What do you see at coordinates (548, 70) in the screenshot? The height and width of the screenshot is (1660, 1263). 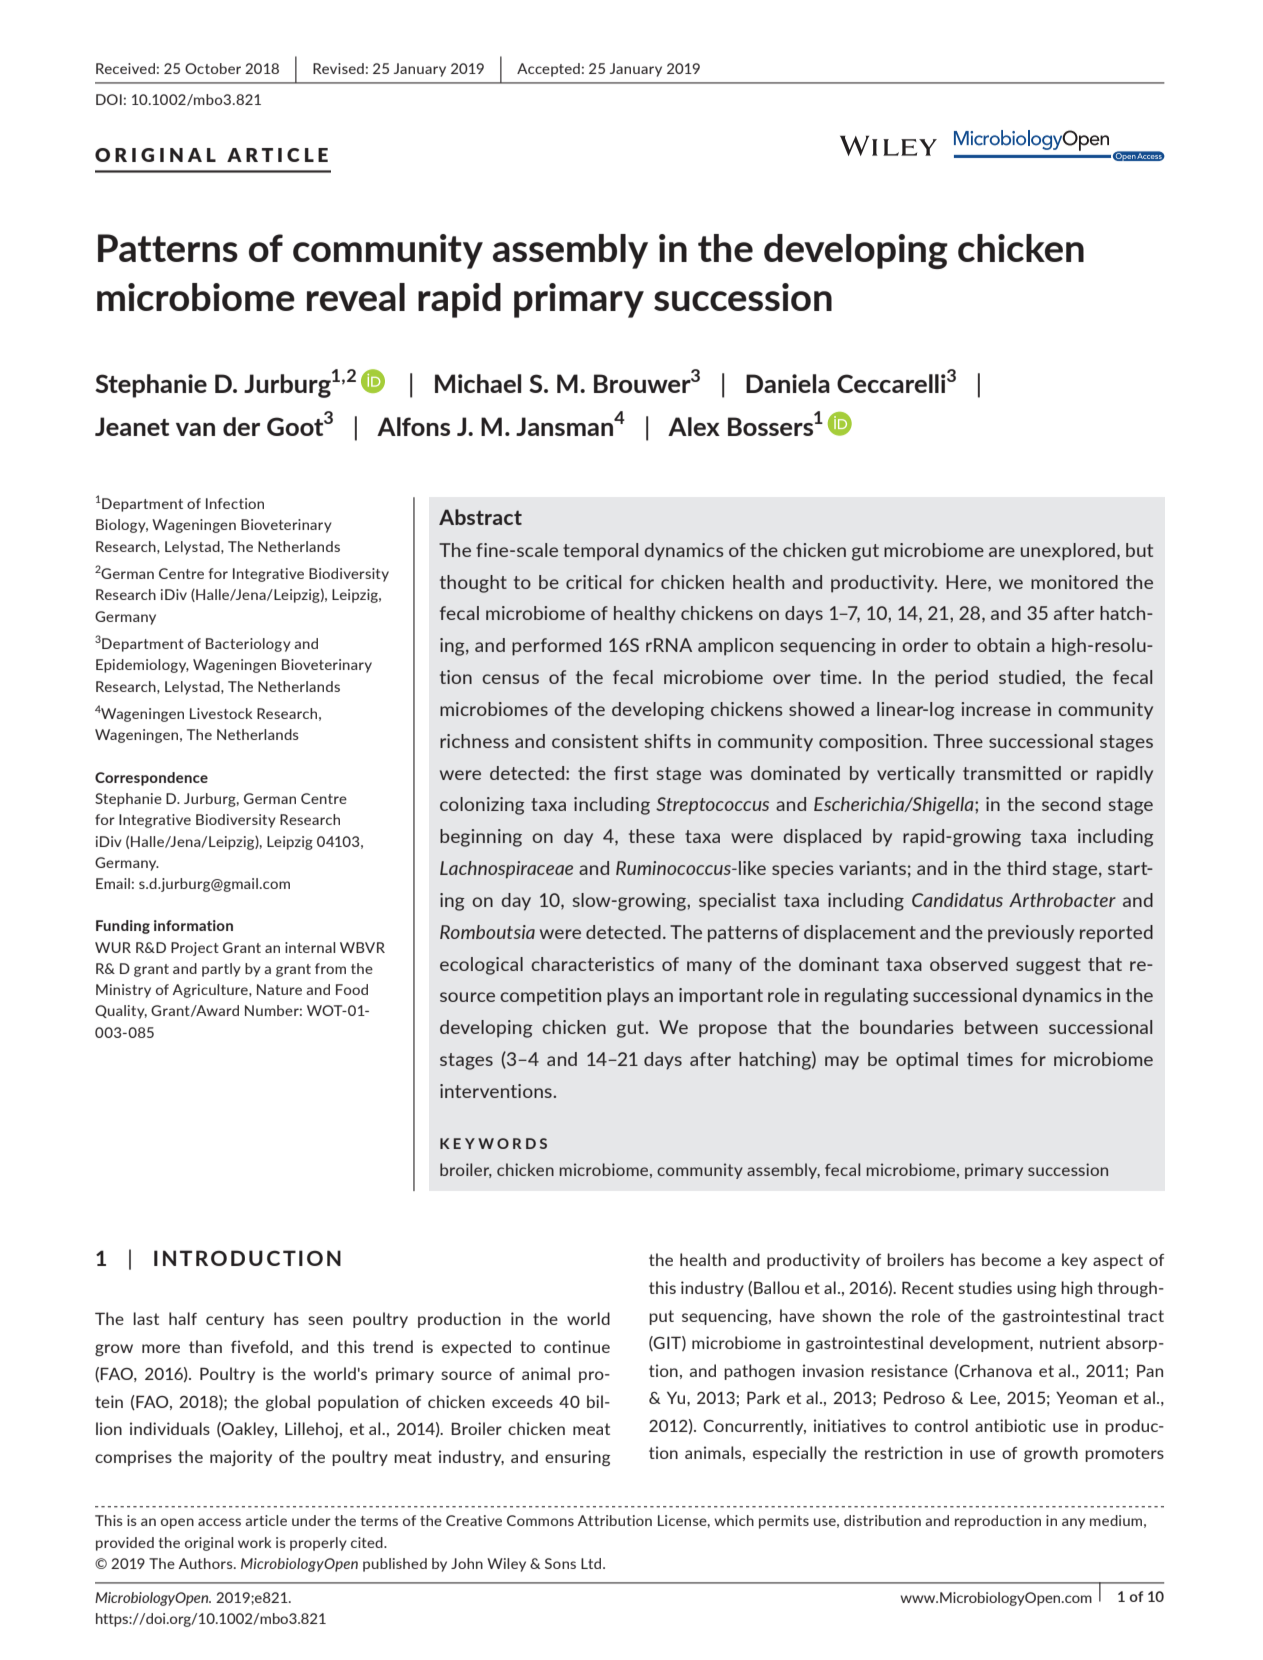 I see `Accepted` at bounding box center [548, 70].
